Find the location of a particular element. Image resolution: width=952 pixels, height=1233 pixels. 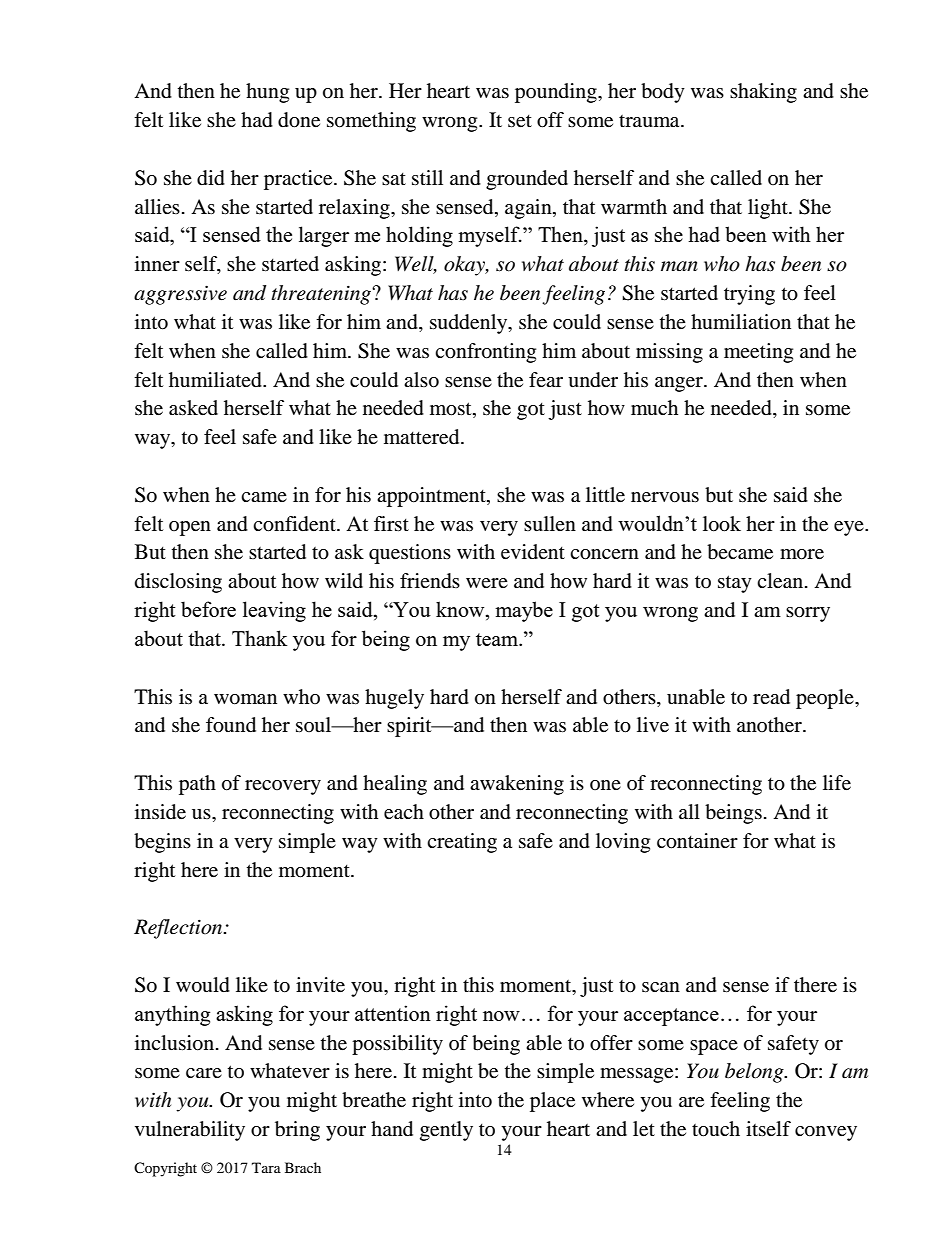

set is located at coordinates (520, 121).
